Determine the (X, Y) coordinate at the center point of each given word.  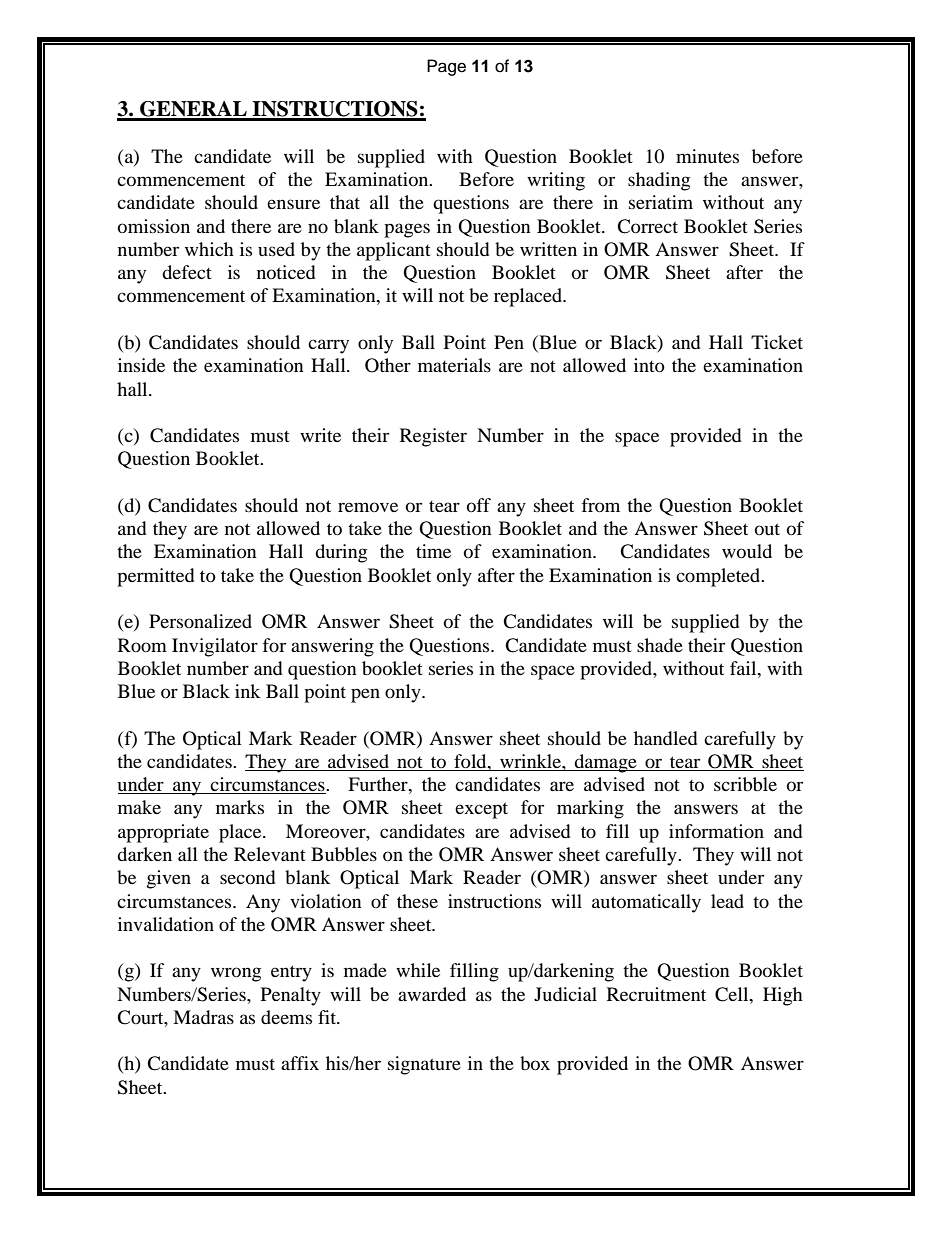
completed (719, 577)
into (649, 365)
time (433, 551)
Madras (203, 1017)
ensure (293, 204)
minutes (707, 156)
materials (454, 365)
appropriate (163, 833)
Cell (733, 994)
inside (141, 365)
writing (556, 181)
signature (424, 1065)
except (481, 810)
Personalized (200, 621)
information (716, 831)
